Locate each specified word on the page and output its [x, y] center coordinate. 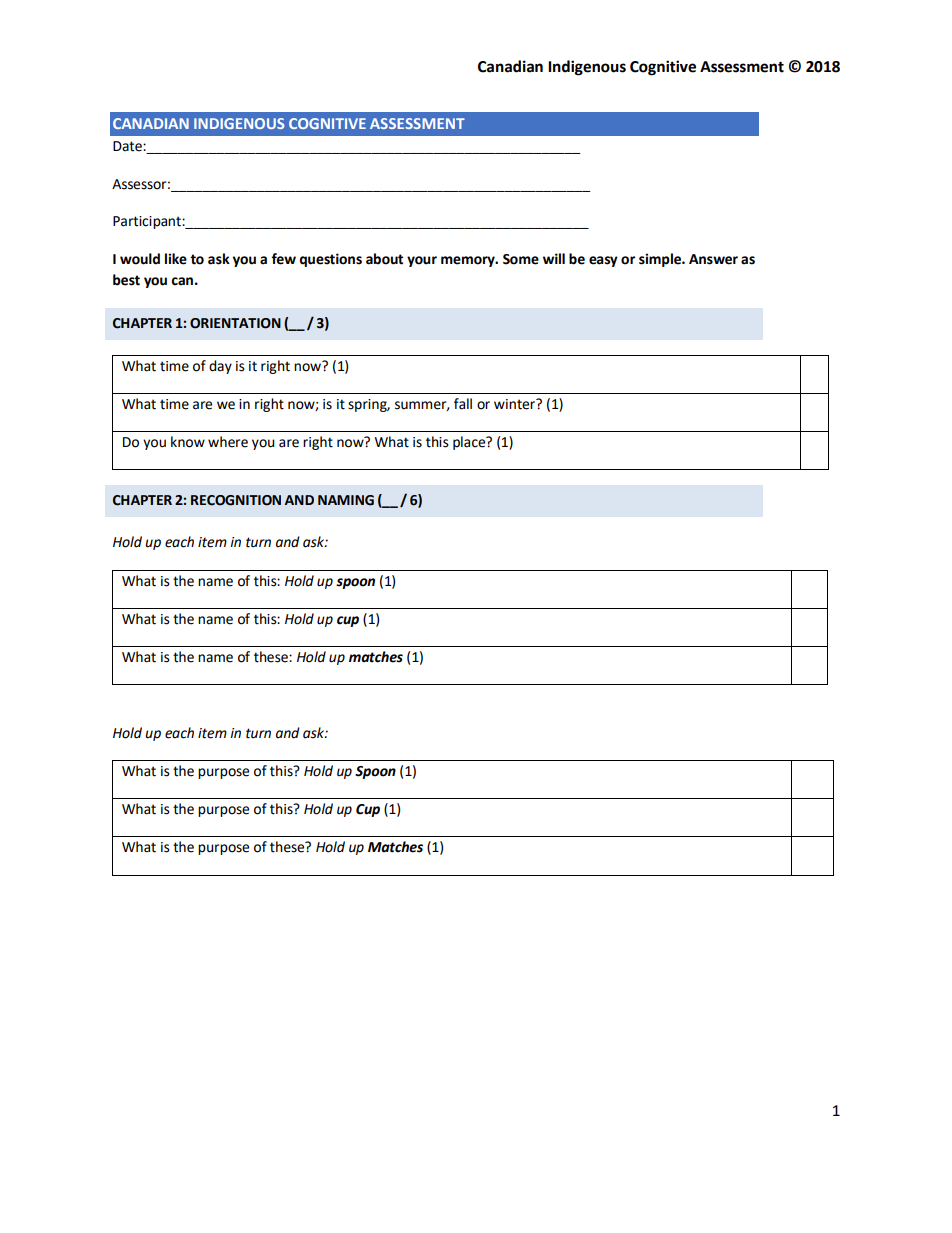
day [220, 367]
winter [515, 404]
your [422, 261]
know [188, 442]
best [126, 280]
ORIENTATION [235, 323]
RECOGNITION [236, 500]
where [228, 442]
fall [463, 404]
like [176, 259]
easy [603, 261]
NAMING [346, 500]
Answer [713, 259]
